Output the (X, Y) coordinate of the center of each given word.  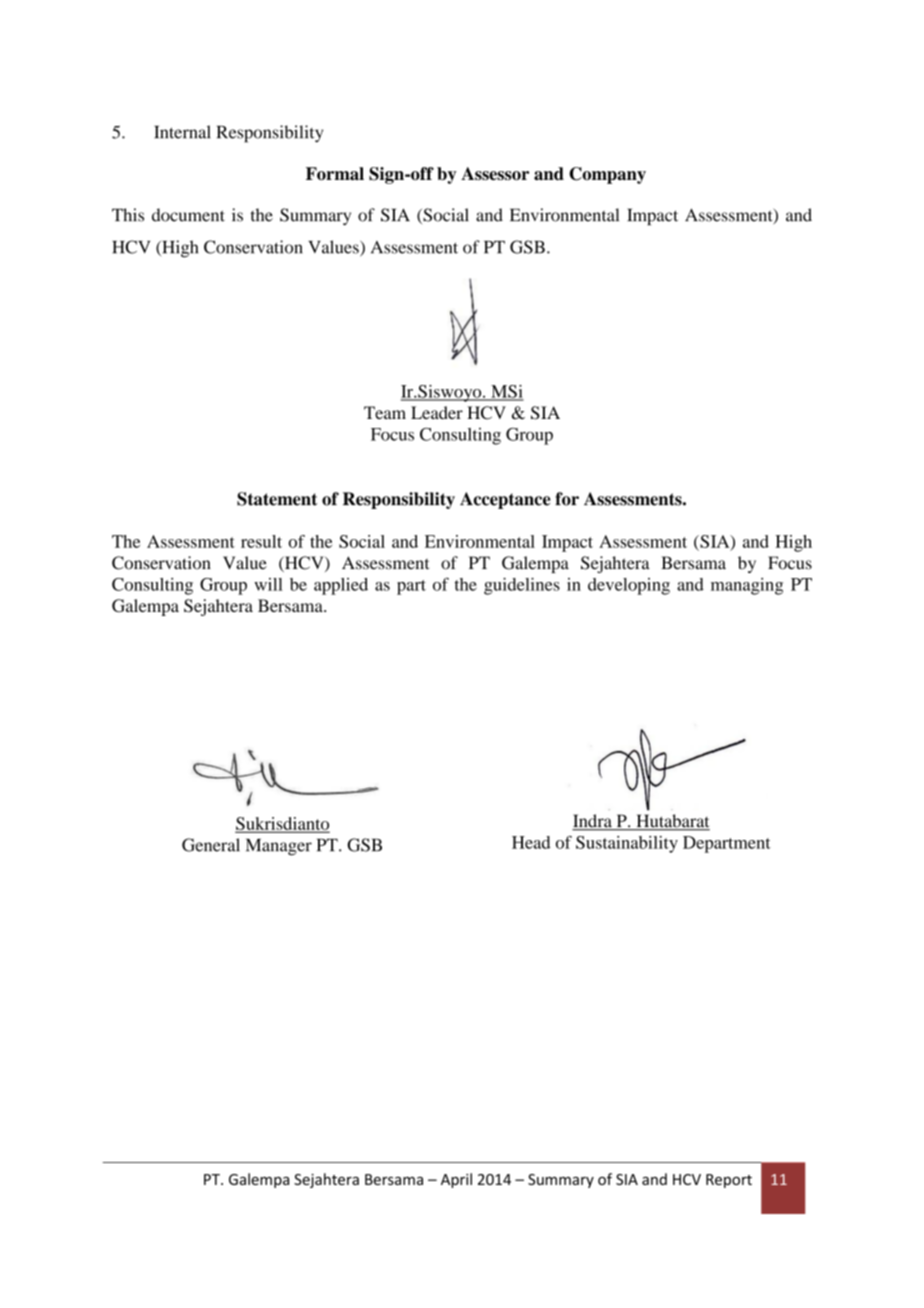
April (456, 1180)
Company (607, 175)
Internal (182, 132)
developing (629, 586)
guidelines (522, 586)
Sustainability (627, 844)
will (268, 584)
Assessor (495, 173)
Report (729, 1181)
